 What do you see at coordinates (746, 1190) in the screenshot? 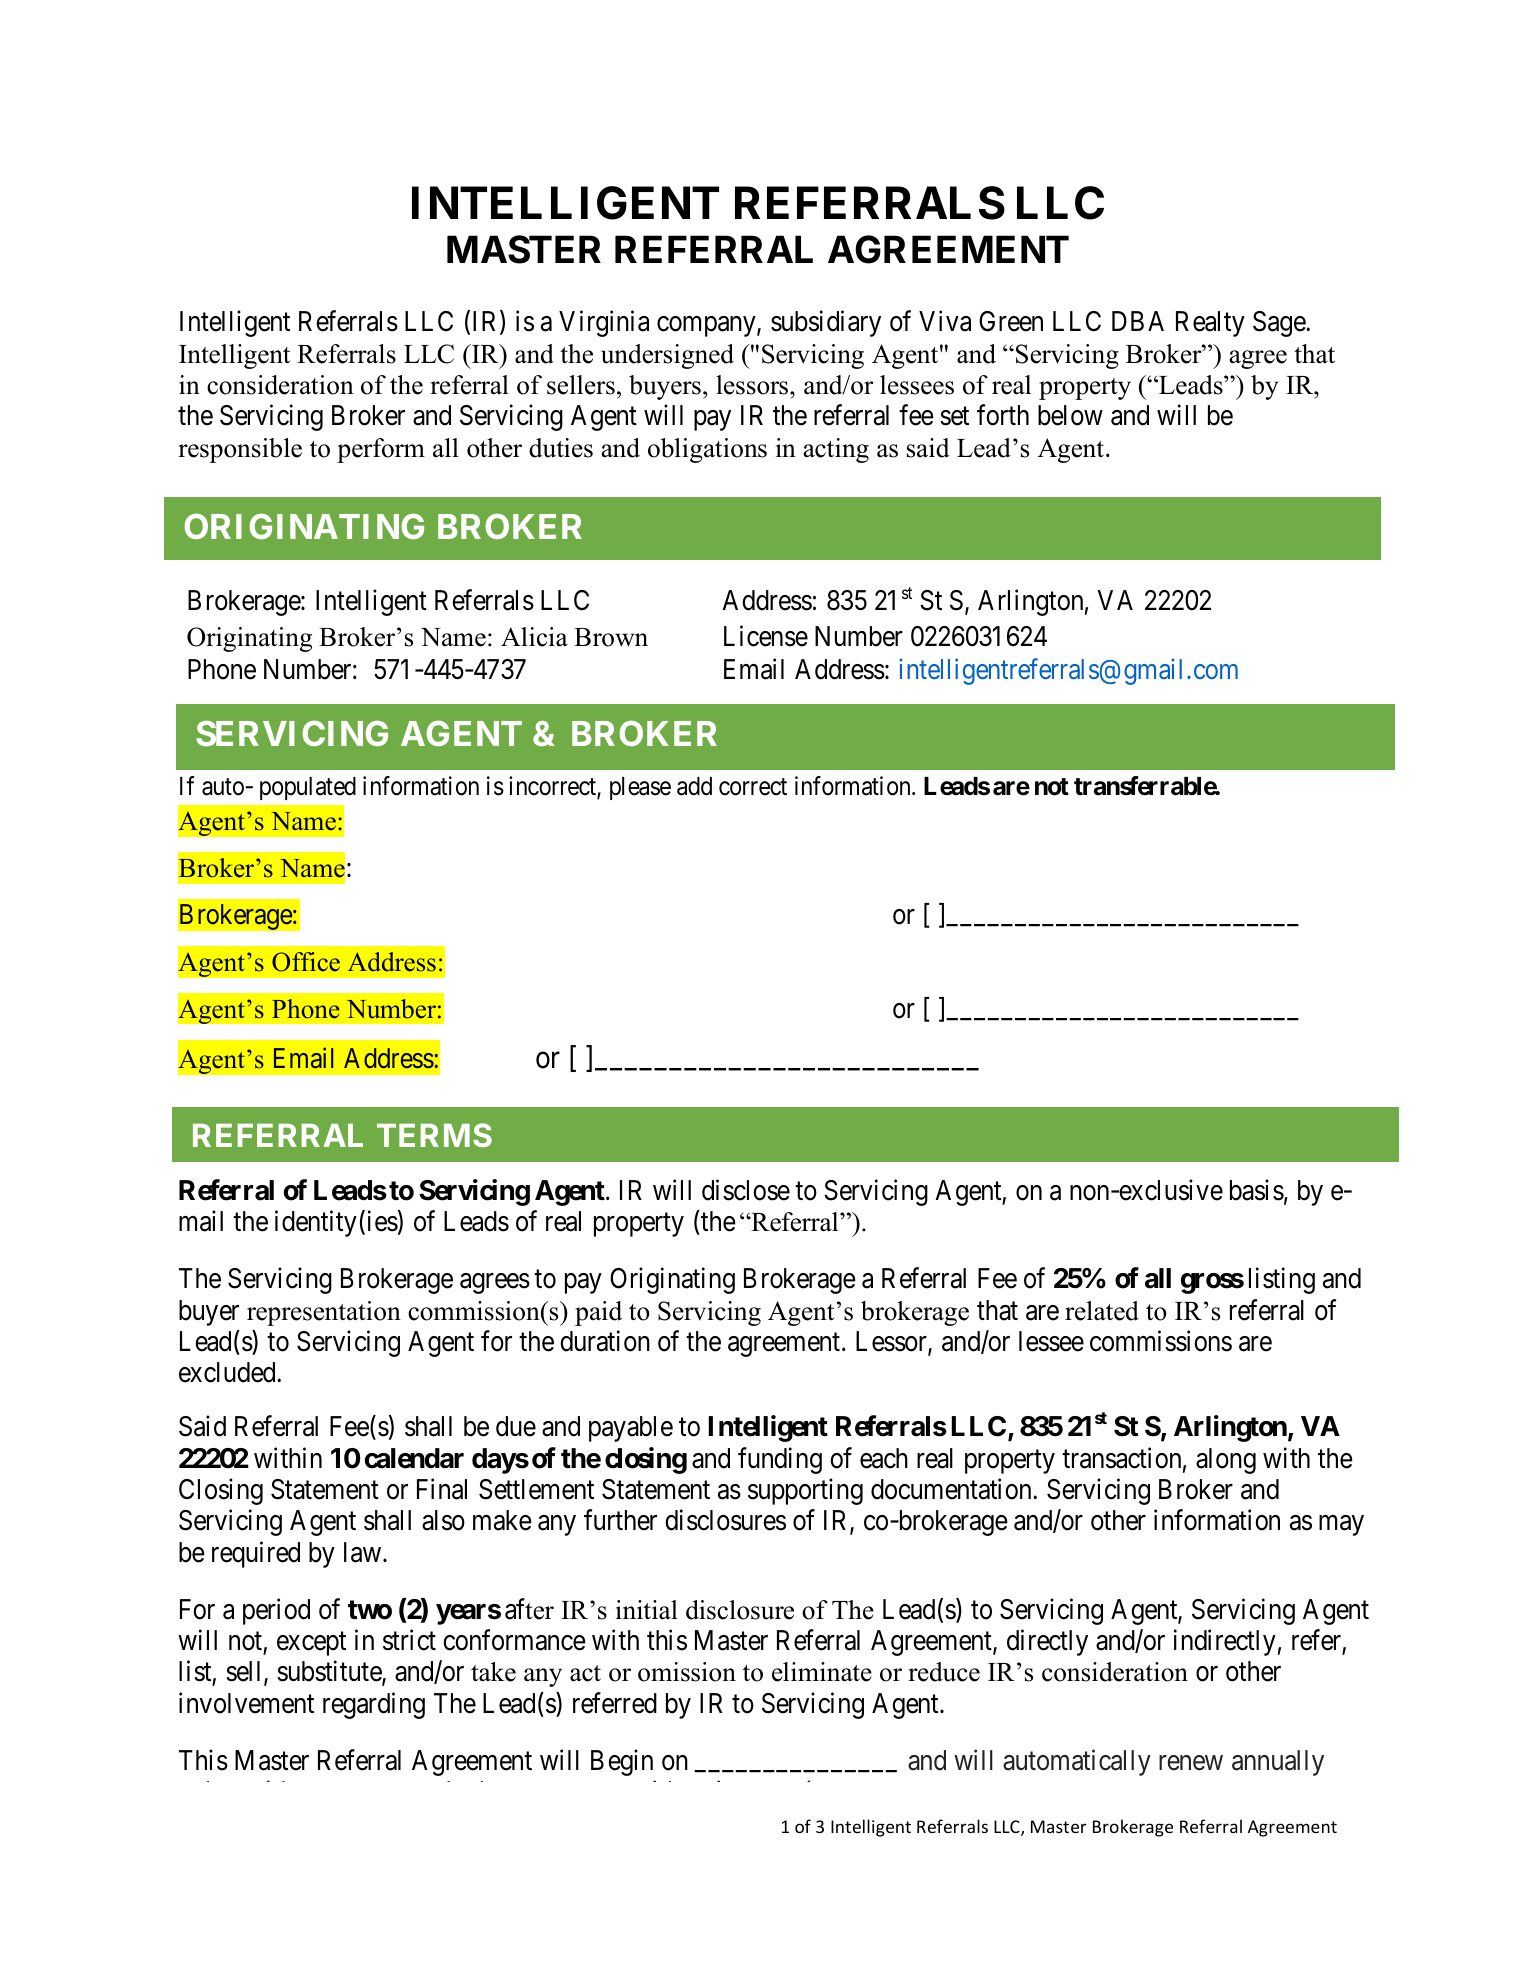
I see `disclose` at bounding box center [746, 1190].
